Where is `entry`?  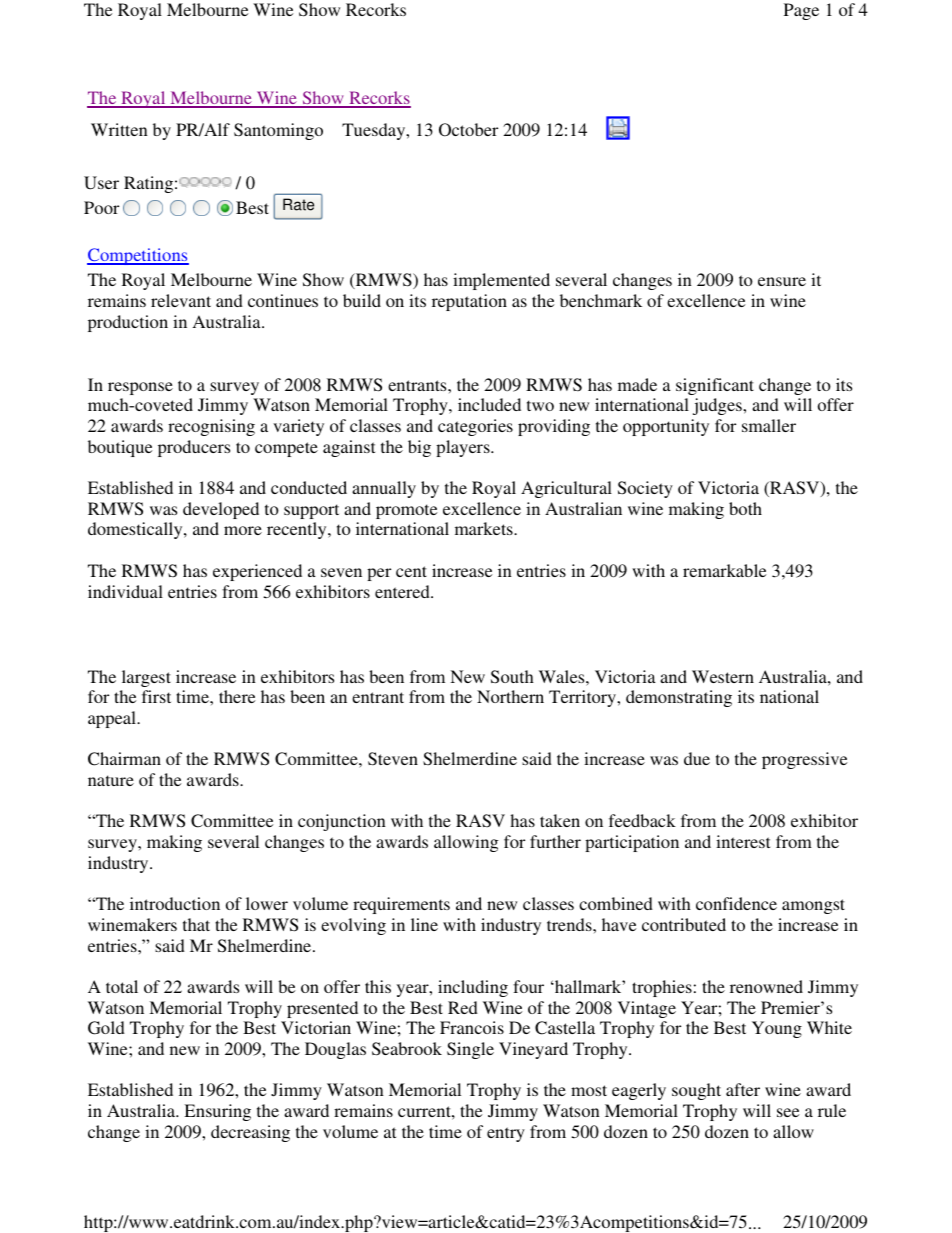
entry is located at coordinates (506, 1134).
